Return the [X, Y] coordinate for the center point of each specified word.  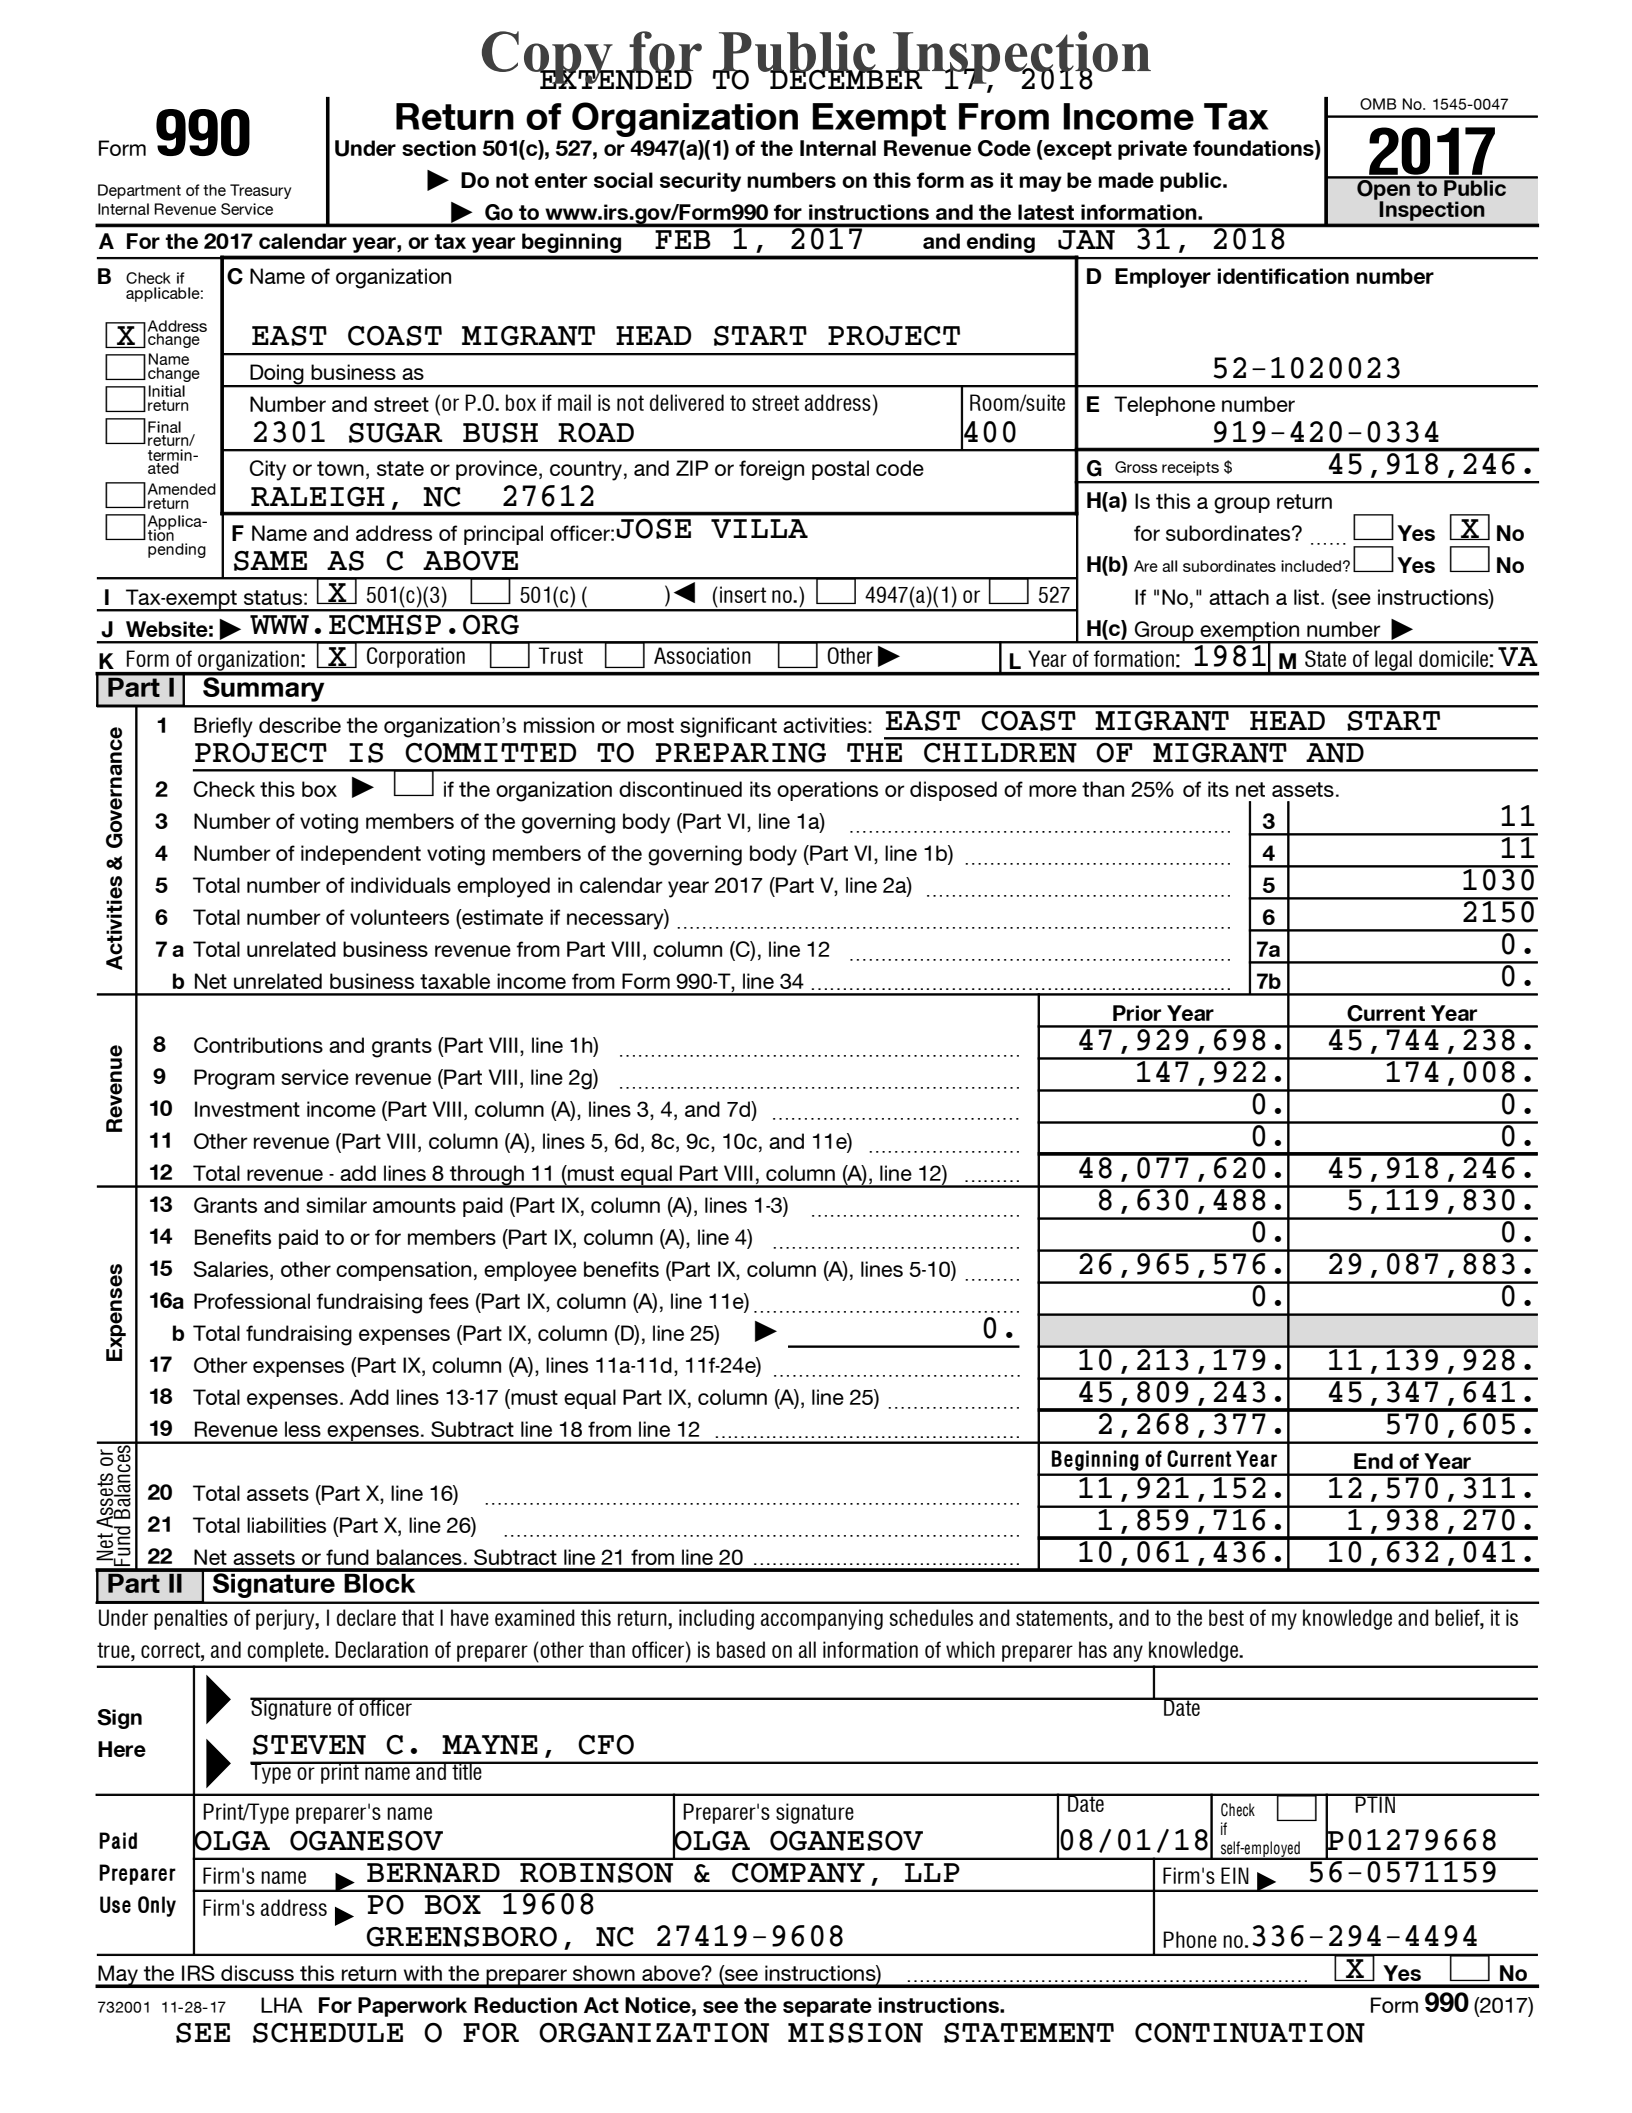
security [700, 182]
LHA [282, 2005]
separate [827, 2007]
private [1152, 150]
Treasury [260, 191]
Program [234, 1079]
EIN [1235, 1875]
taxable [455, 981]
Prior [1137, 1013]
